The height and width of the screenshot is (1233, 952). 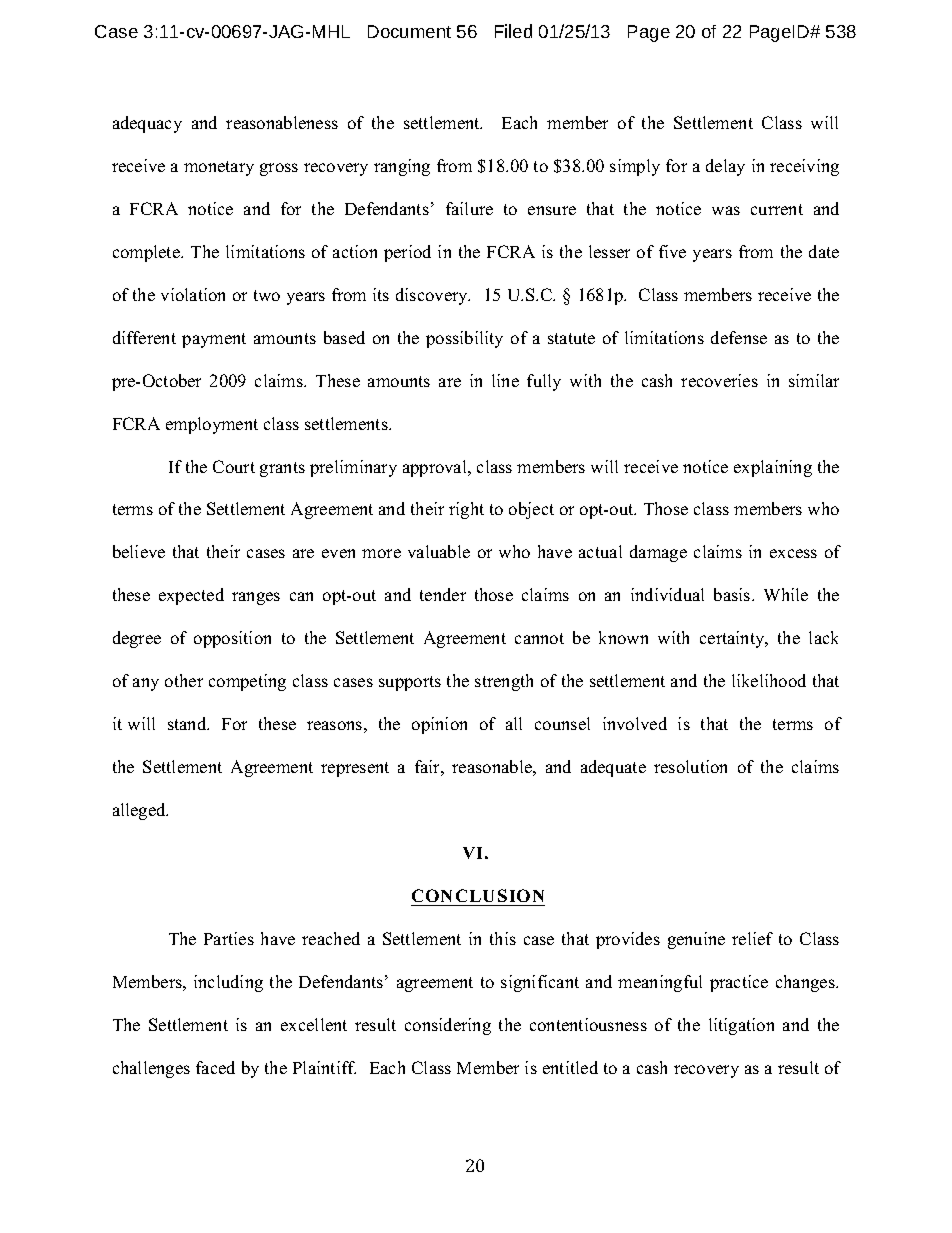 I want to click on considering, so click(x=448, y=1026).
